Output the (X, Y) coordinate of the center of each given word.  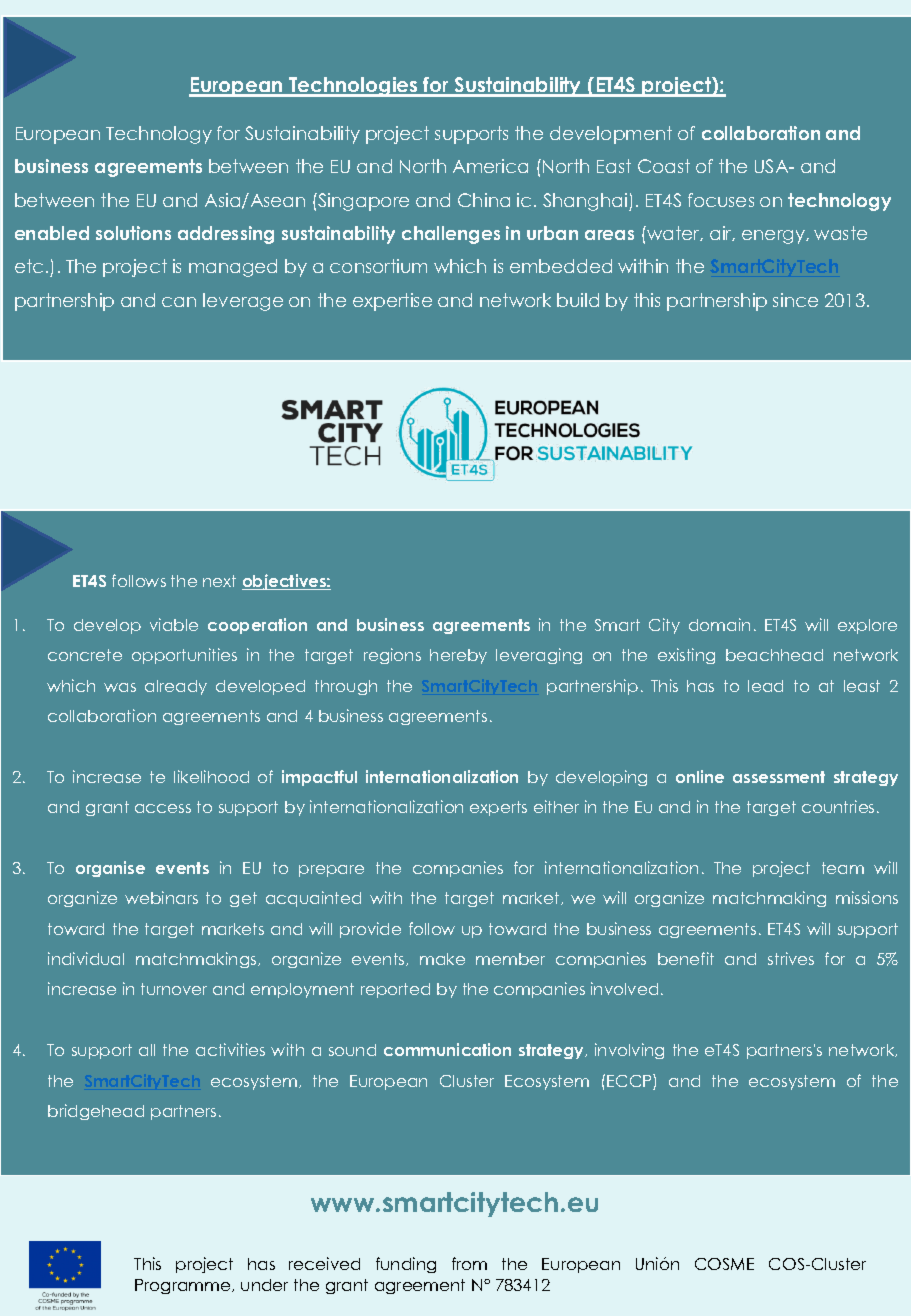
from (469, 1263)
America (490, 166)
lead (765, 686)
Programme (184, 1286)
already (176, 687)
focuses (721, 200)
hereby (458, 656)
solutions (133, 233)
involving (629, 1051)
